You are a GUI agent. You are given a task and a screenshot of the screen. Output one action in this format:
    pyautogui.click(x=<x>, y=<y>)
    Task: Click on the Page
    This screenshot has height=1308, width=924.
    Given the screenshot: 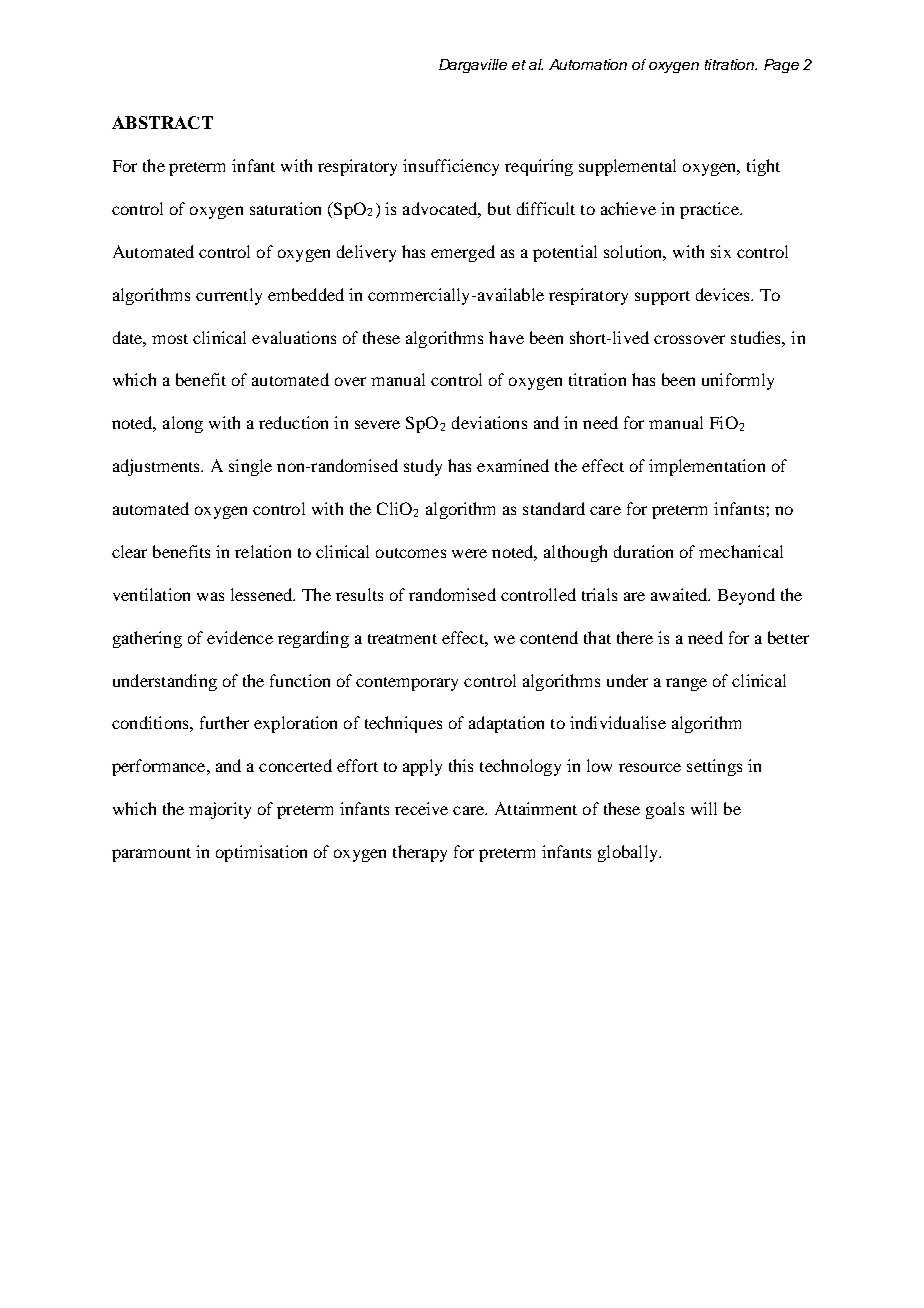 What is the action you would take?
    pyautogui.click(x=781, y=66)
